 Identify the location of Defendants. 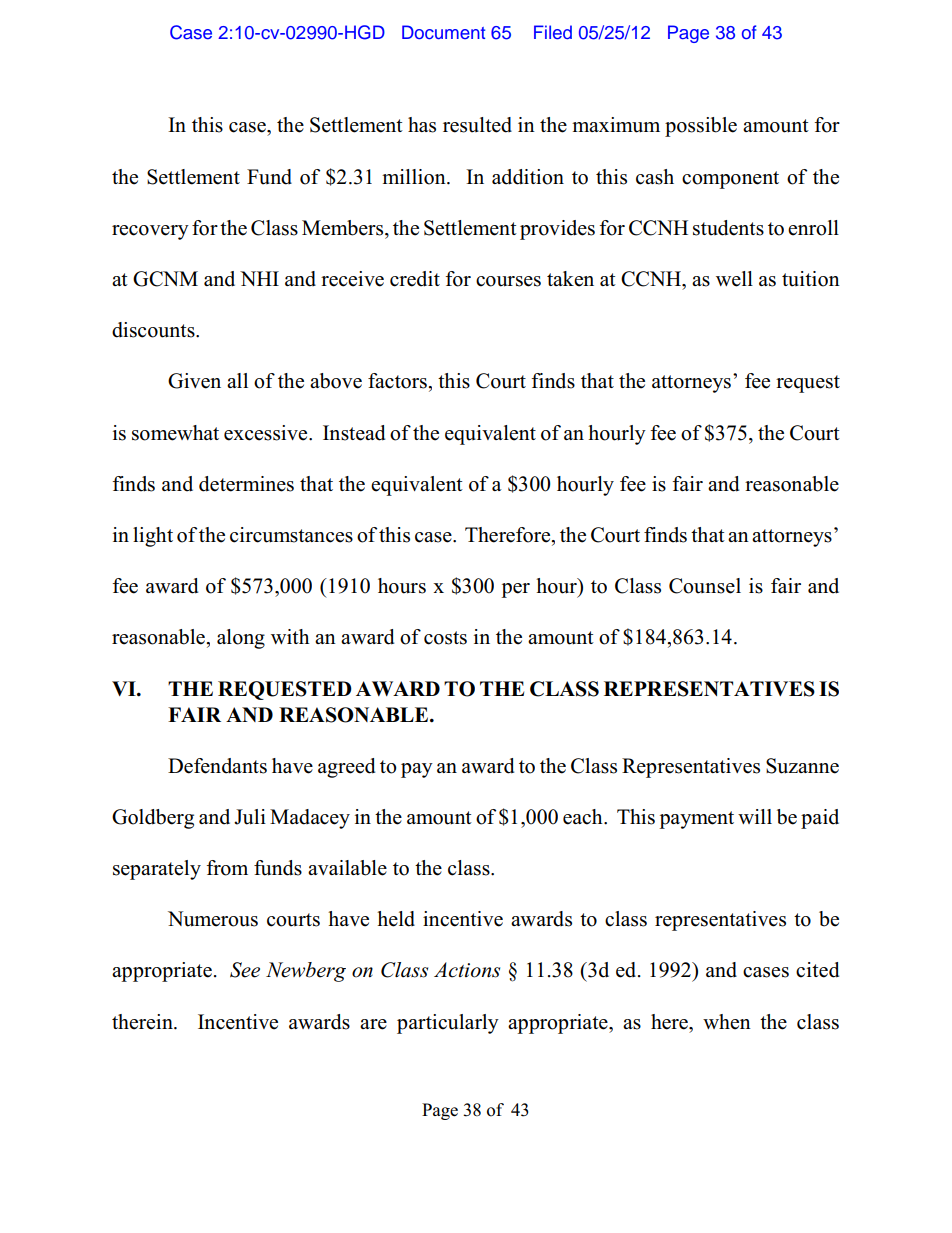
(217, 766).
